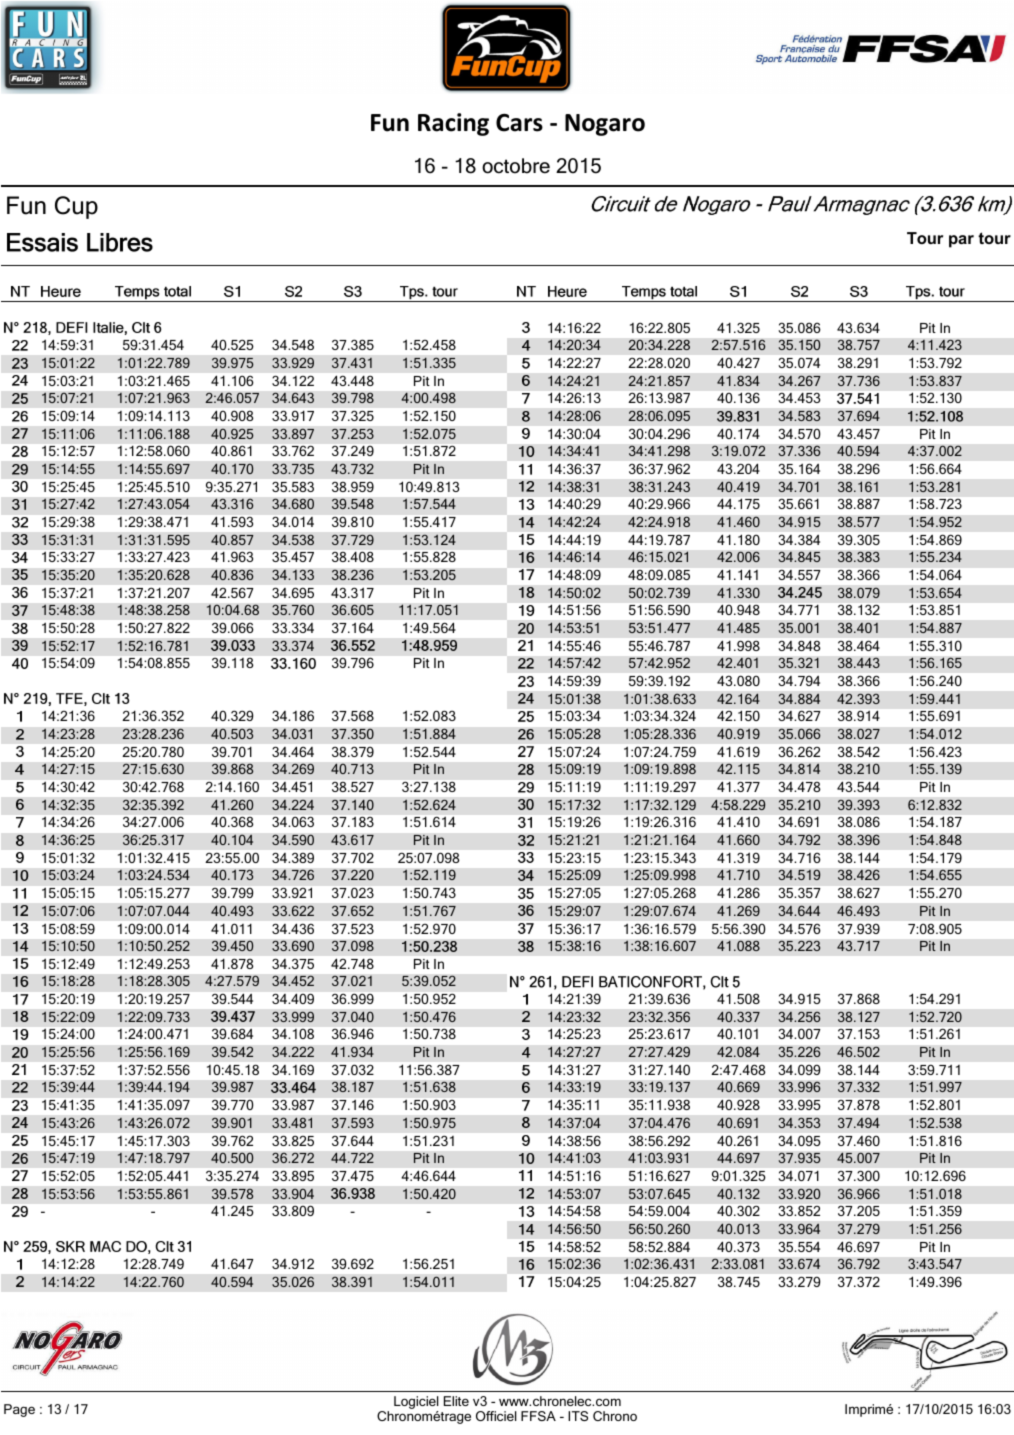  What do you see at coordinates (19, 1410) in the screenshot?
I see `Page` at bounding box center [19, 1410].
